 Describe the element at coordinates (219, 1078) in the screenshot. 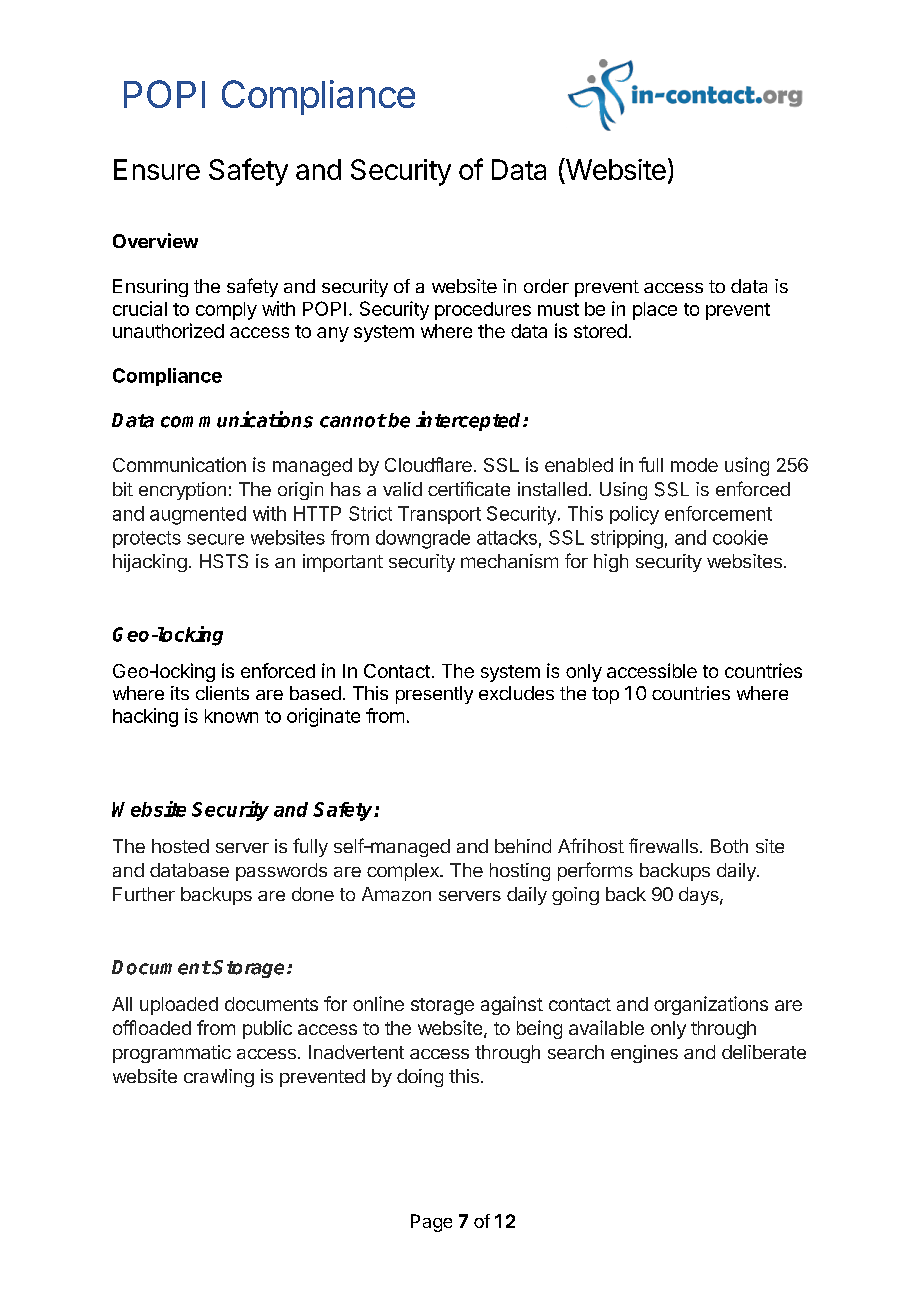

I see `crawling` at that location.
